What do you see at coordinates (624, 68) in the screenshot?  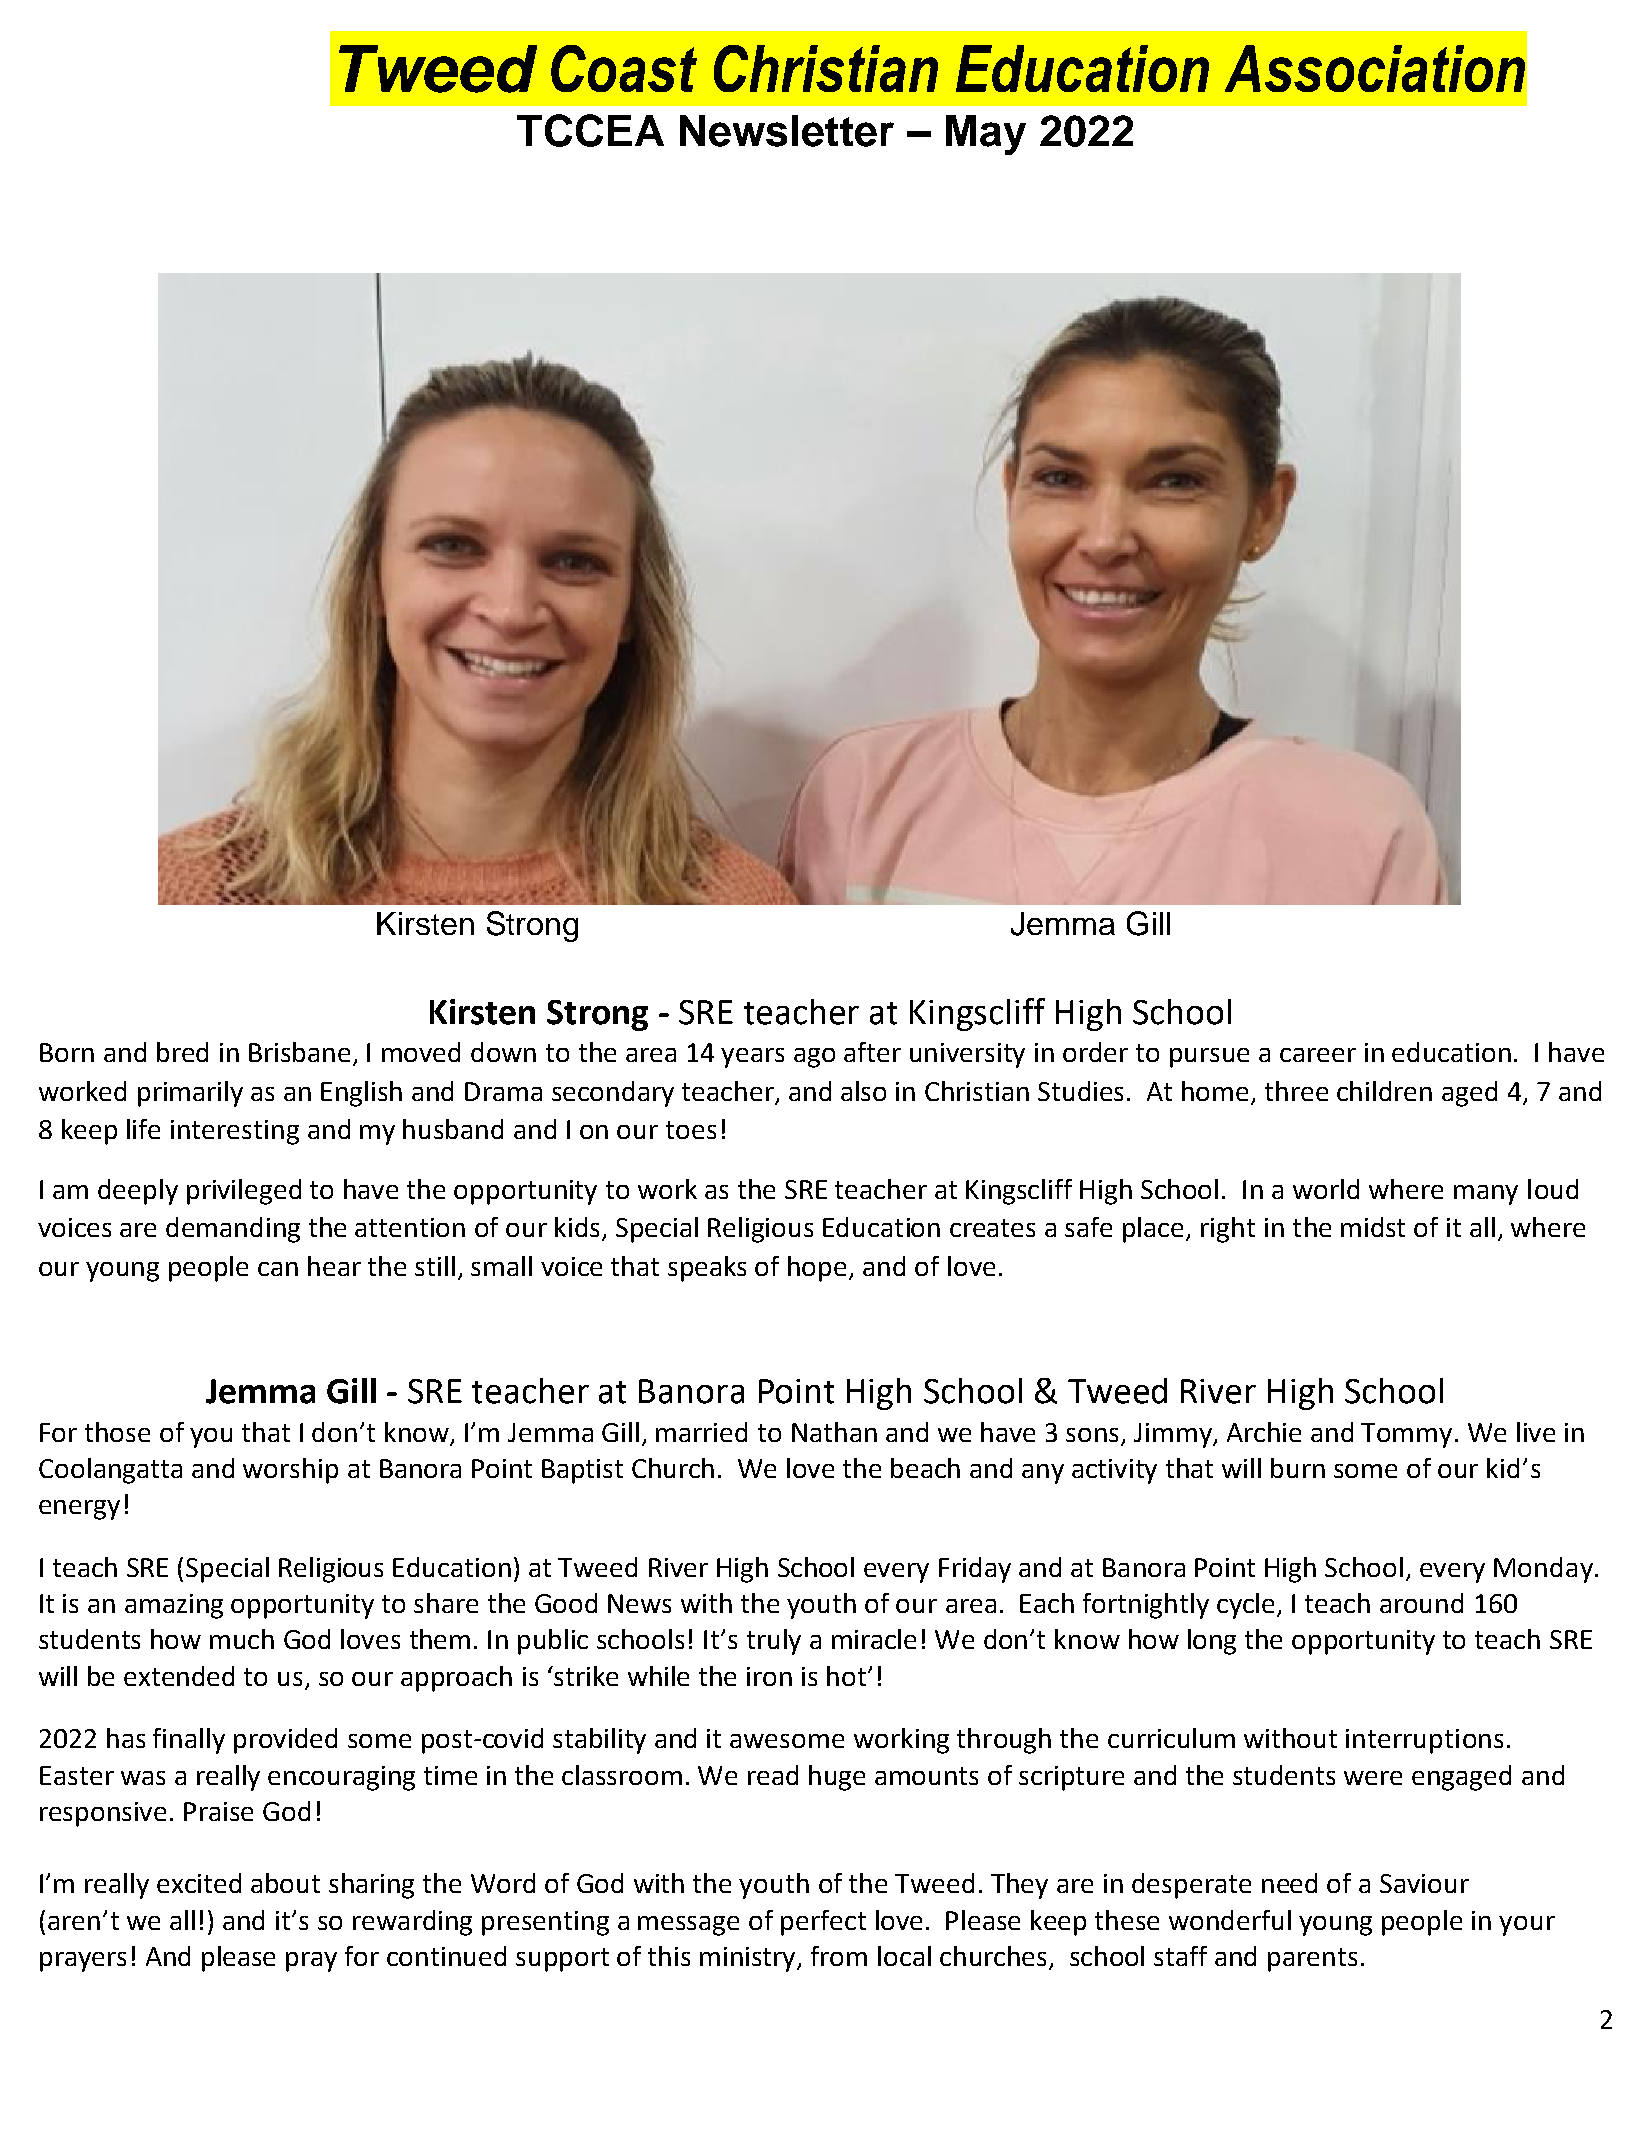 I see `Coast` at bounding box center [624, 68].
